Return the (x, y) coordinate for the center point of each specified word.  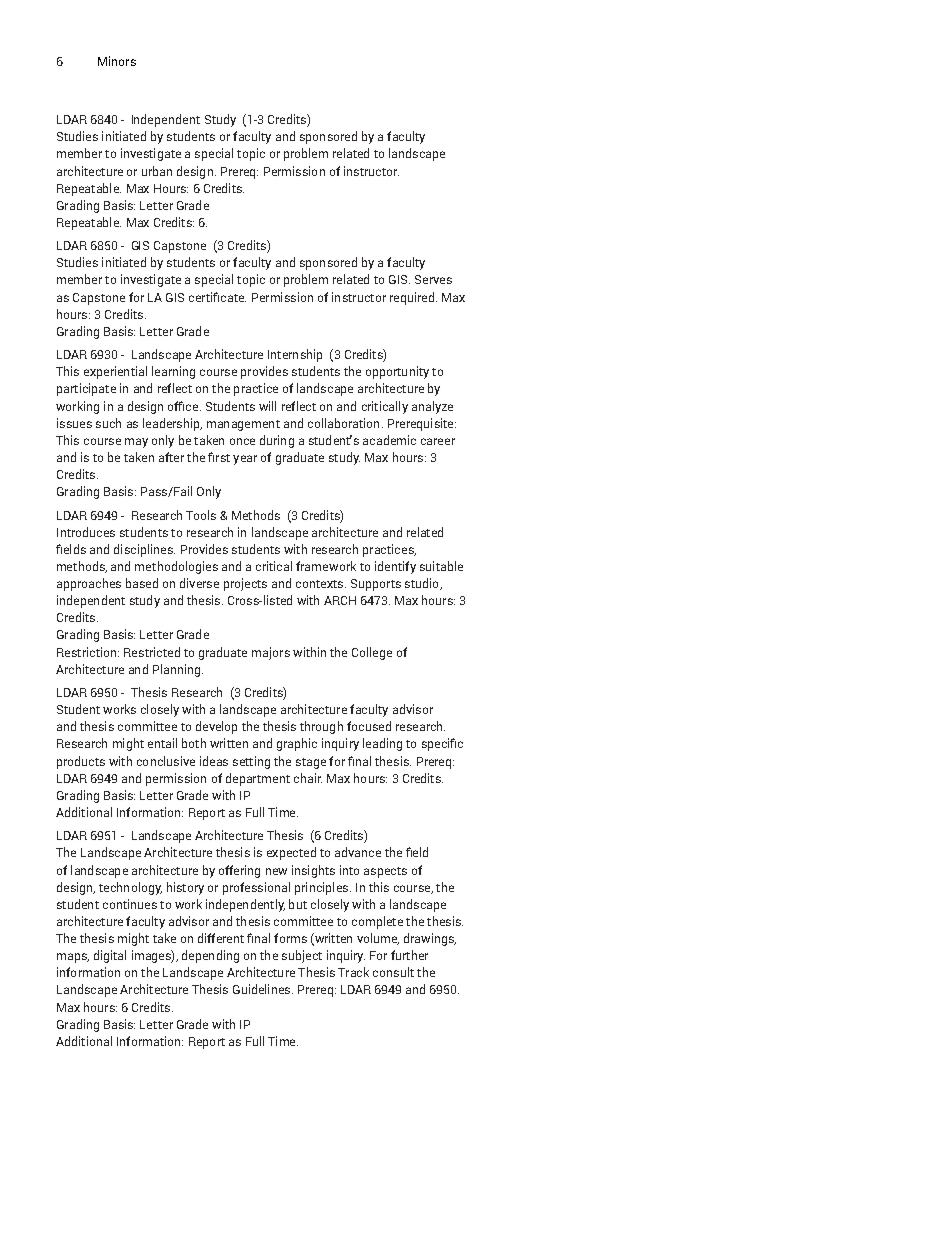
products (81, 762)
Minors (117, 61)
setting (251, 762)
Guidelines (263, 989)
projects (245, 584)
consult (393, 972)
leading (382, 744)
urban (157, 171)
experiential (115, 372)
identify (395, 567)
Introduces (86, 532)
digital (110, 956)
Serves (433, 279)
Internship (295, 355)
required (412, 298)
